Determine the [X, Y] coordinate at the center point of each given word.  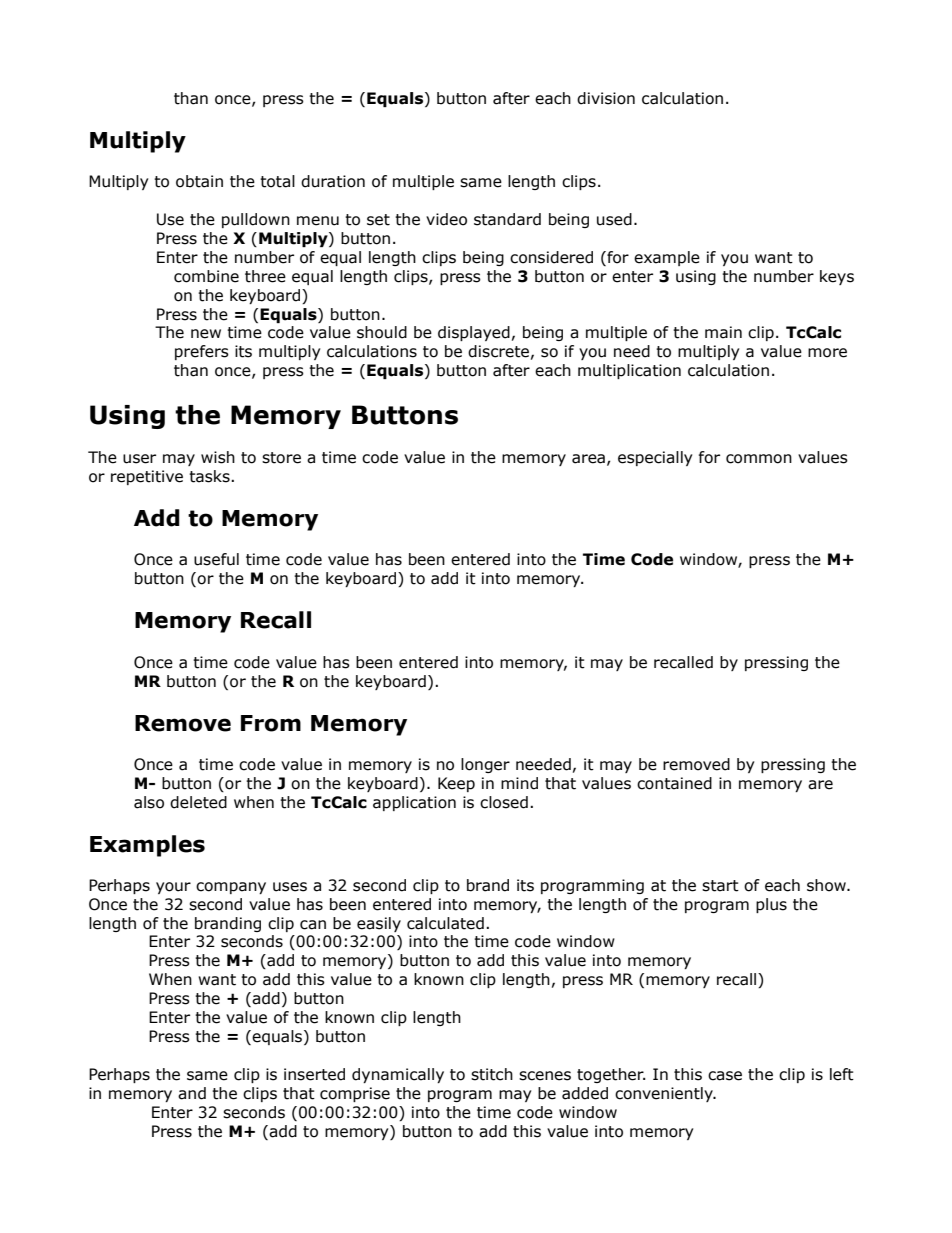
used [614, 219]
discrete [498, 351]
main [723, 332]
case [725, 1076]
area [588, 459]
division [606, 98]
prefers [202, 352]
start [720, 886]
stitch [492, 1074]
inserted [314, 1074]
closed [504, 802]
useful [216, 559]
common [759, 459]
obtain [199, 181]
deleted [198, 802]
